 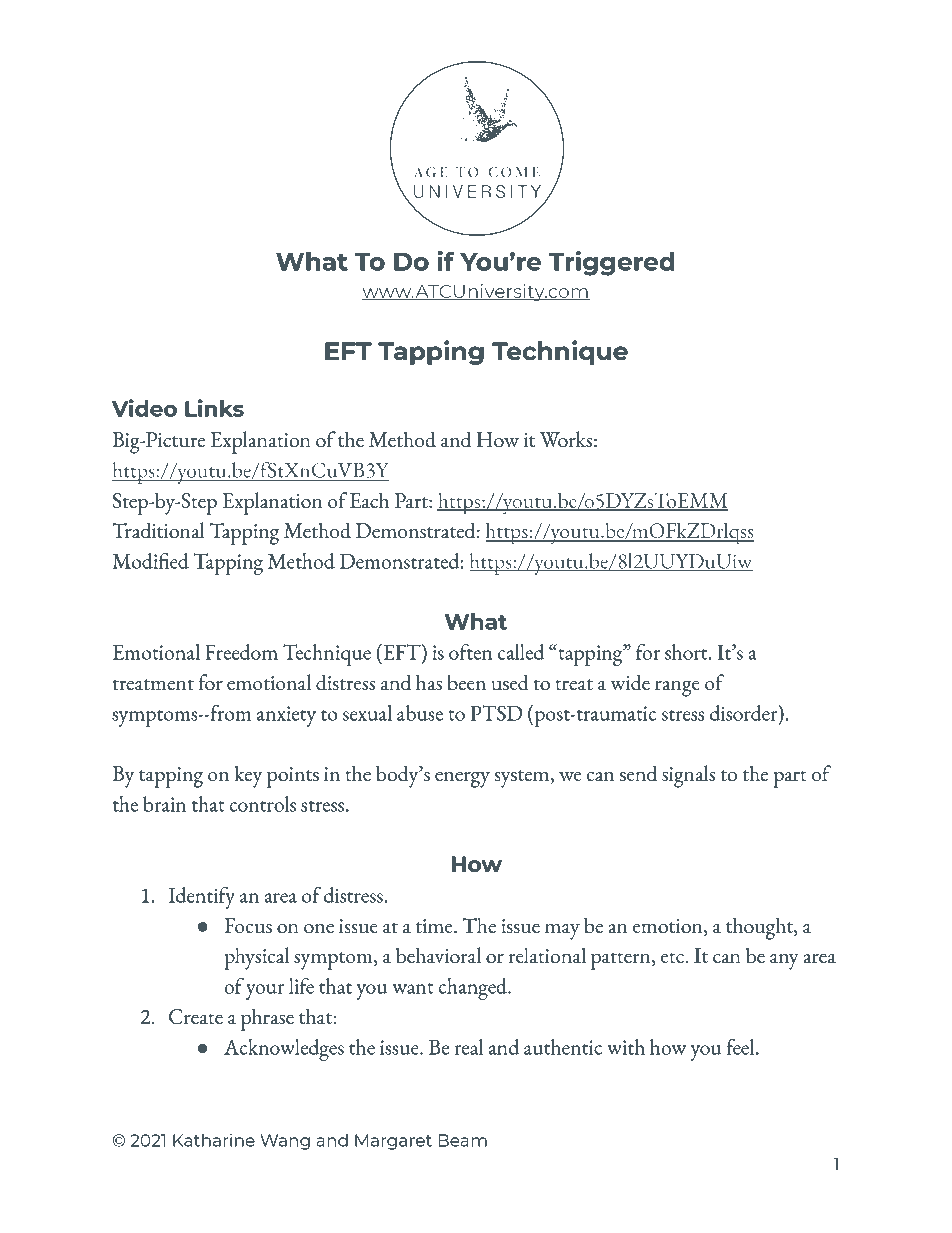 What do you see at coordinates (158, 530) in the document?
I see `Traditional` at bounding box center [158, 530].
